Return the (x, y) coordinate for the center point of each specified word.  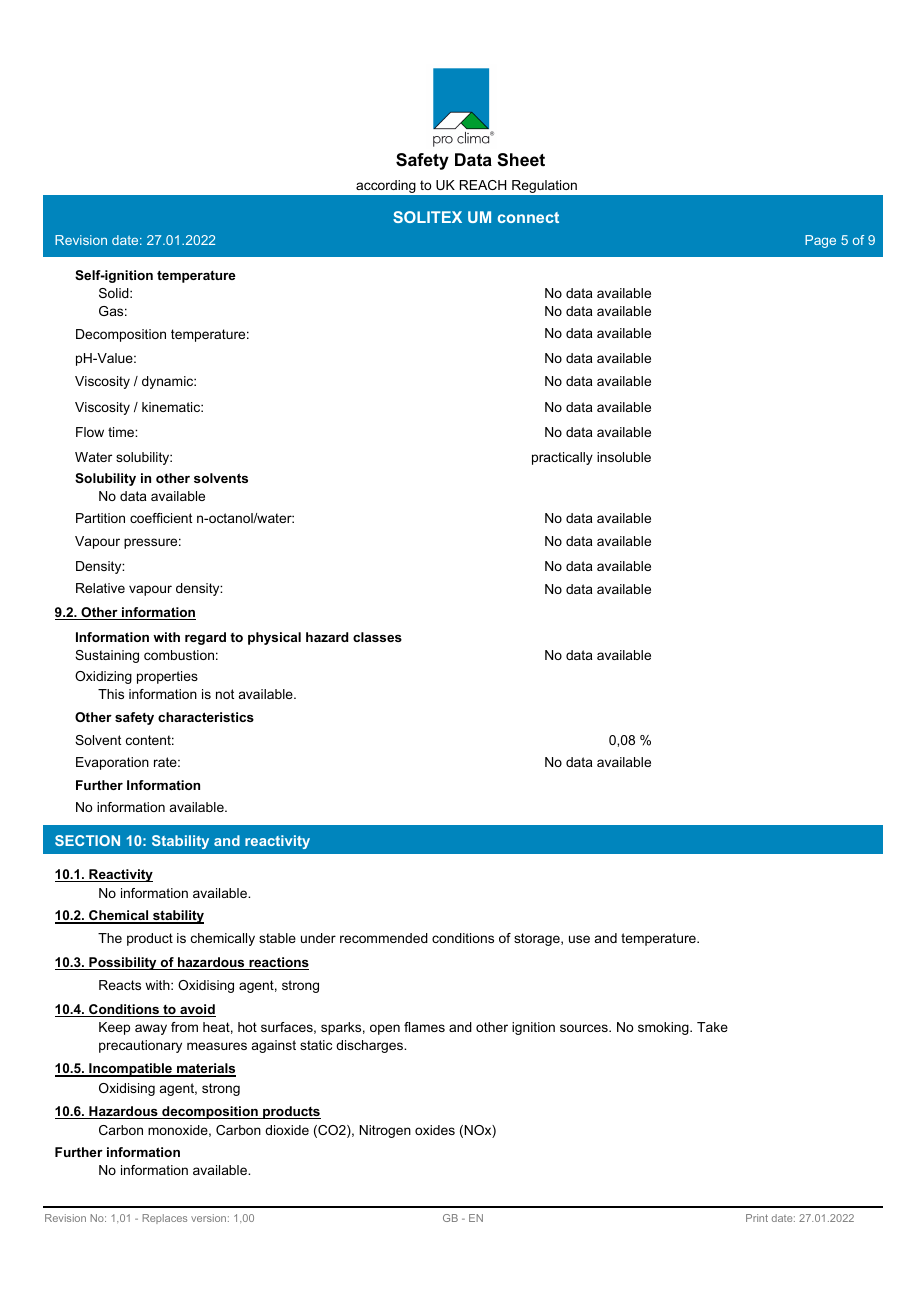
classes (377, 637)
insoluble (624, 457)
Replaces (165, 1219)
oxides (435, 1130)
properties (167, 677)
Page (820, 241)
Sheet (521, 160)
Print (757, 1218)
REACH (483, 185)
